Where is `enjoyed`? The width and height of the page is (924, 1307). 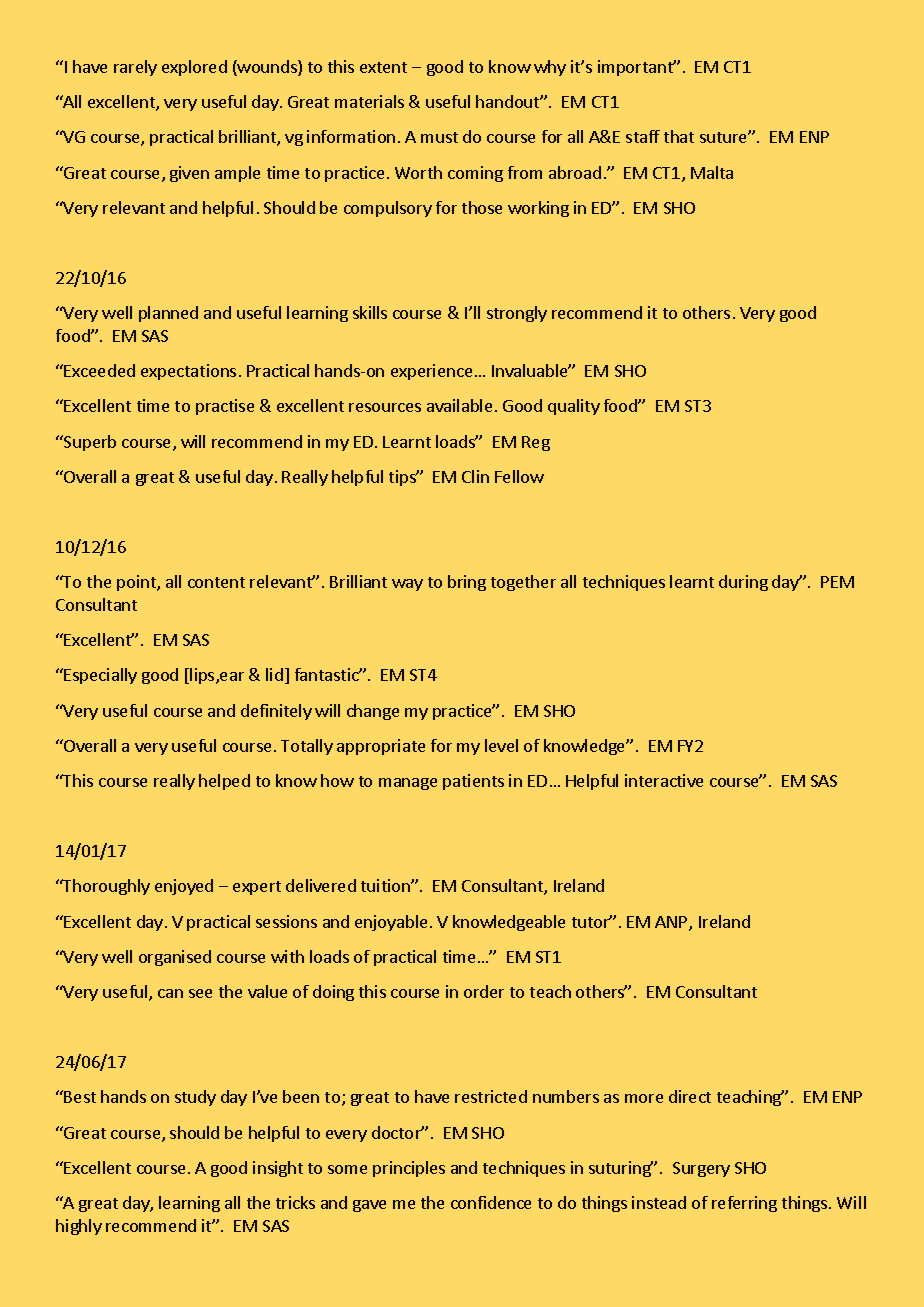
enjoyed is located at coordinates (184, 887).
